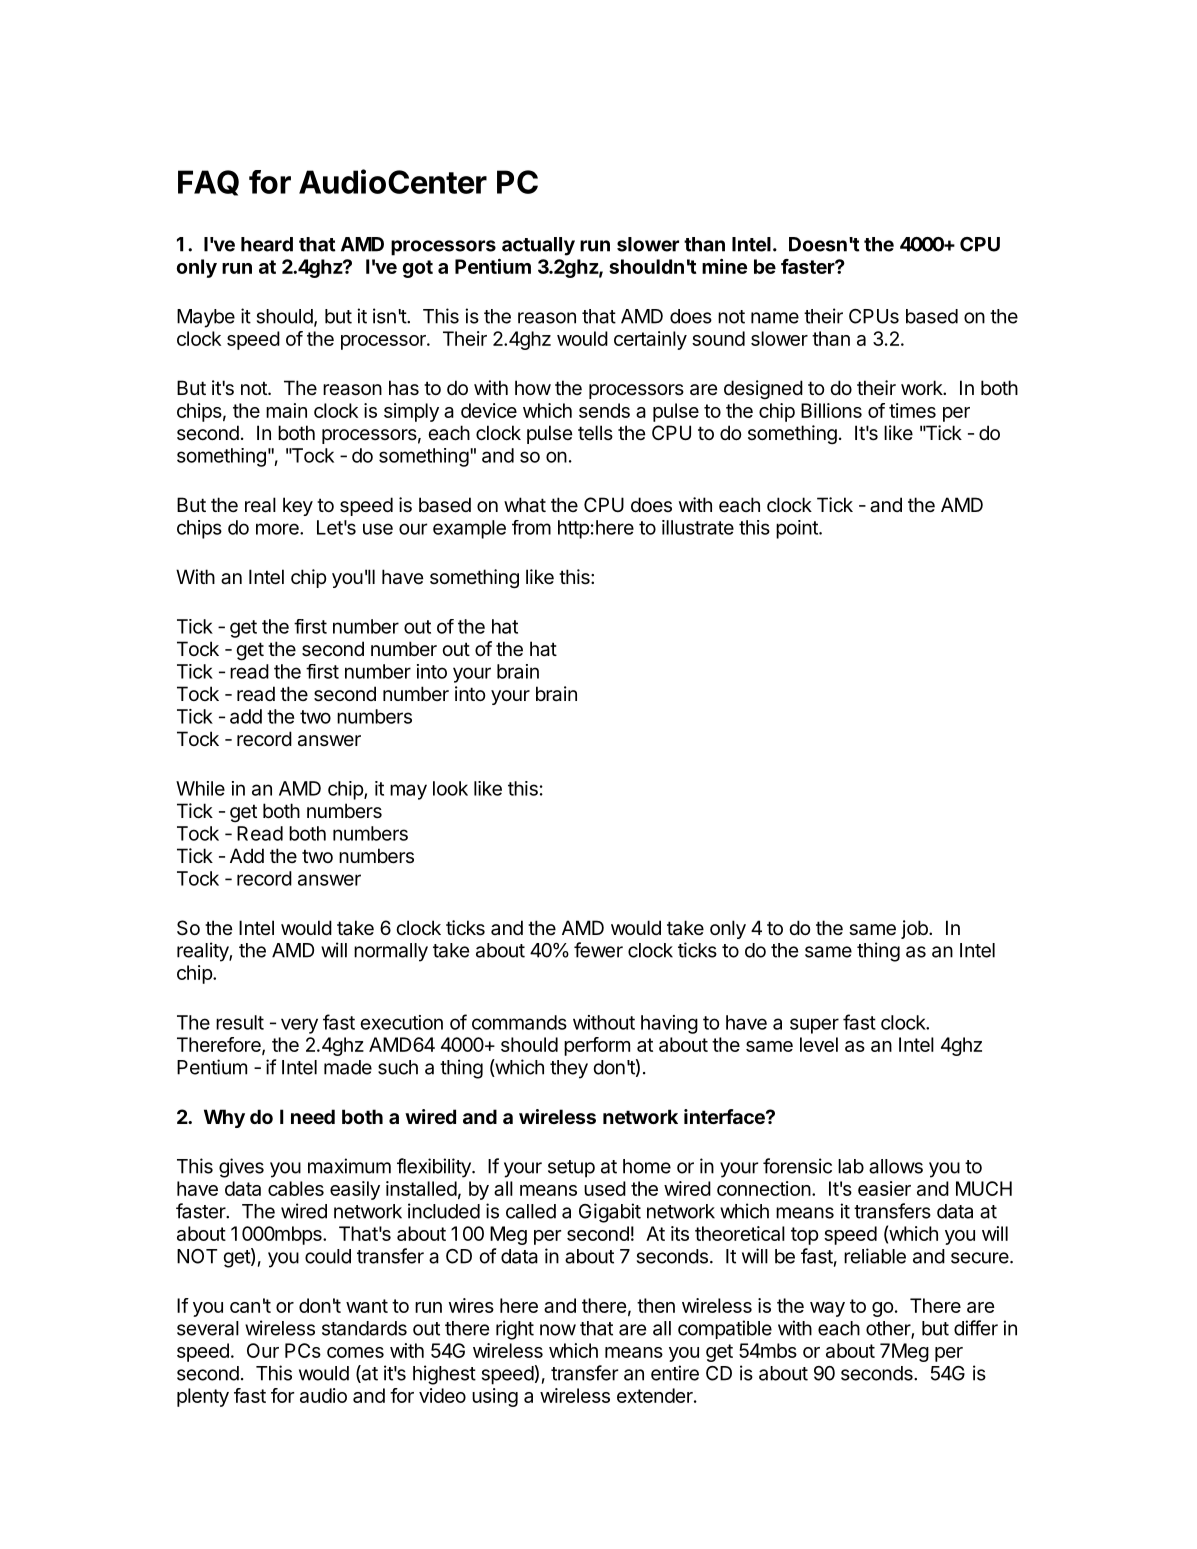 The width and height of the document is (1197, 1549). I want to click on level, so click(819, 1044).
